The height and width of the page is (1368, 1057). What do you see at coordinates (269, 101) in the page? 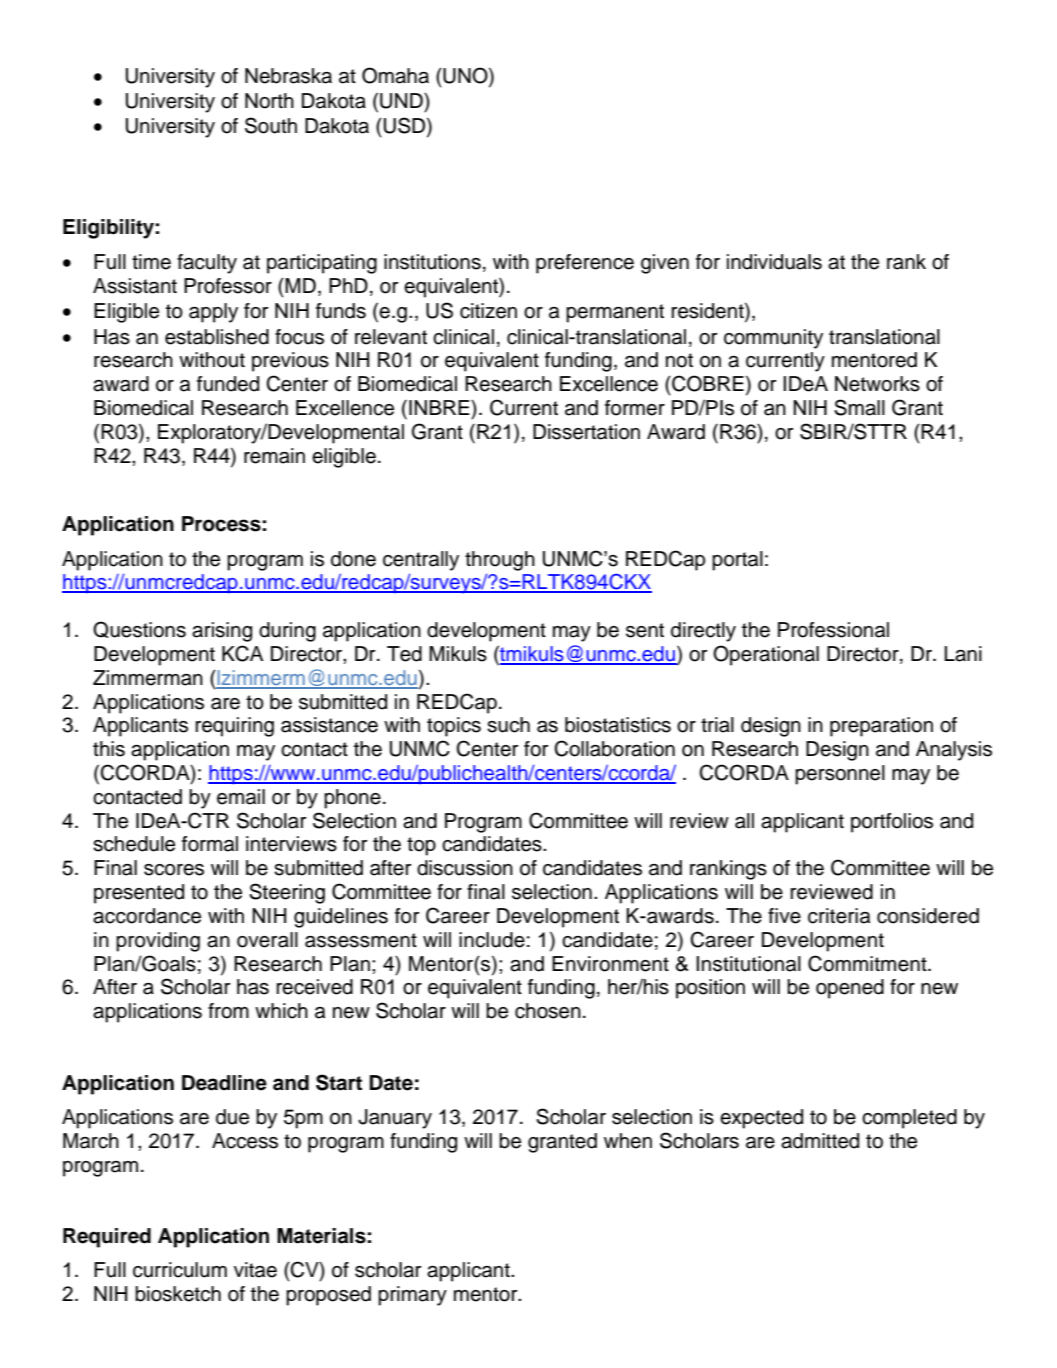
I see `North` at bounding box center [269, 101].
